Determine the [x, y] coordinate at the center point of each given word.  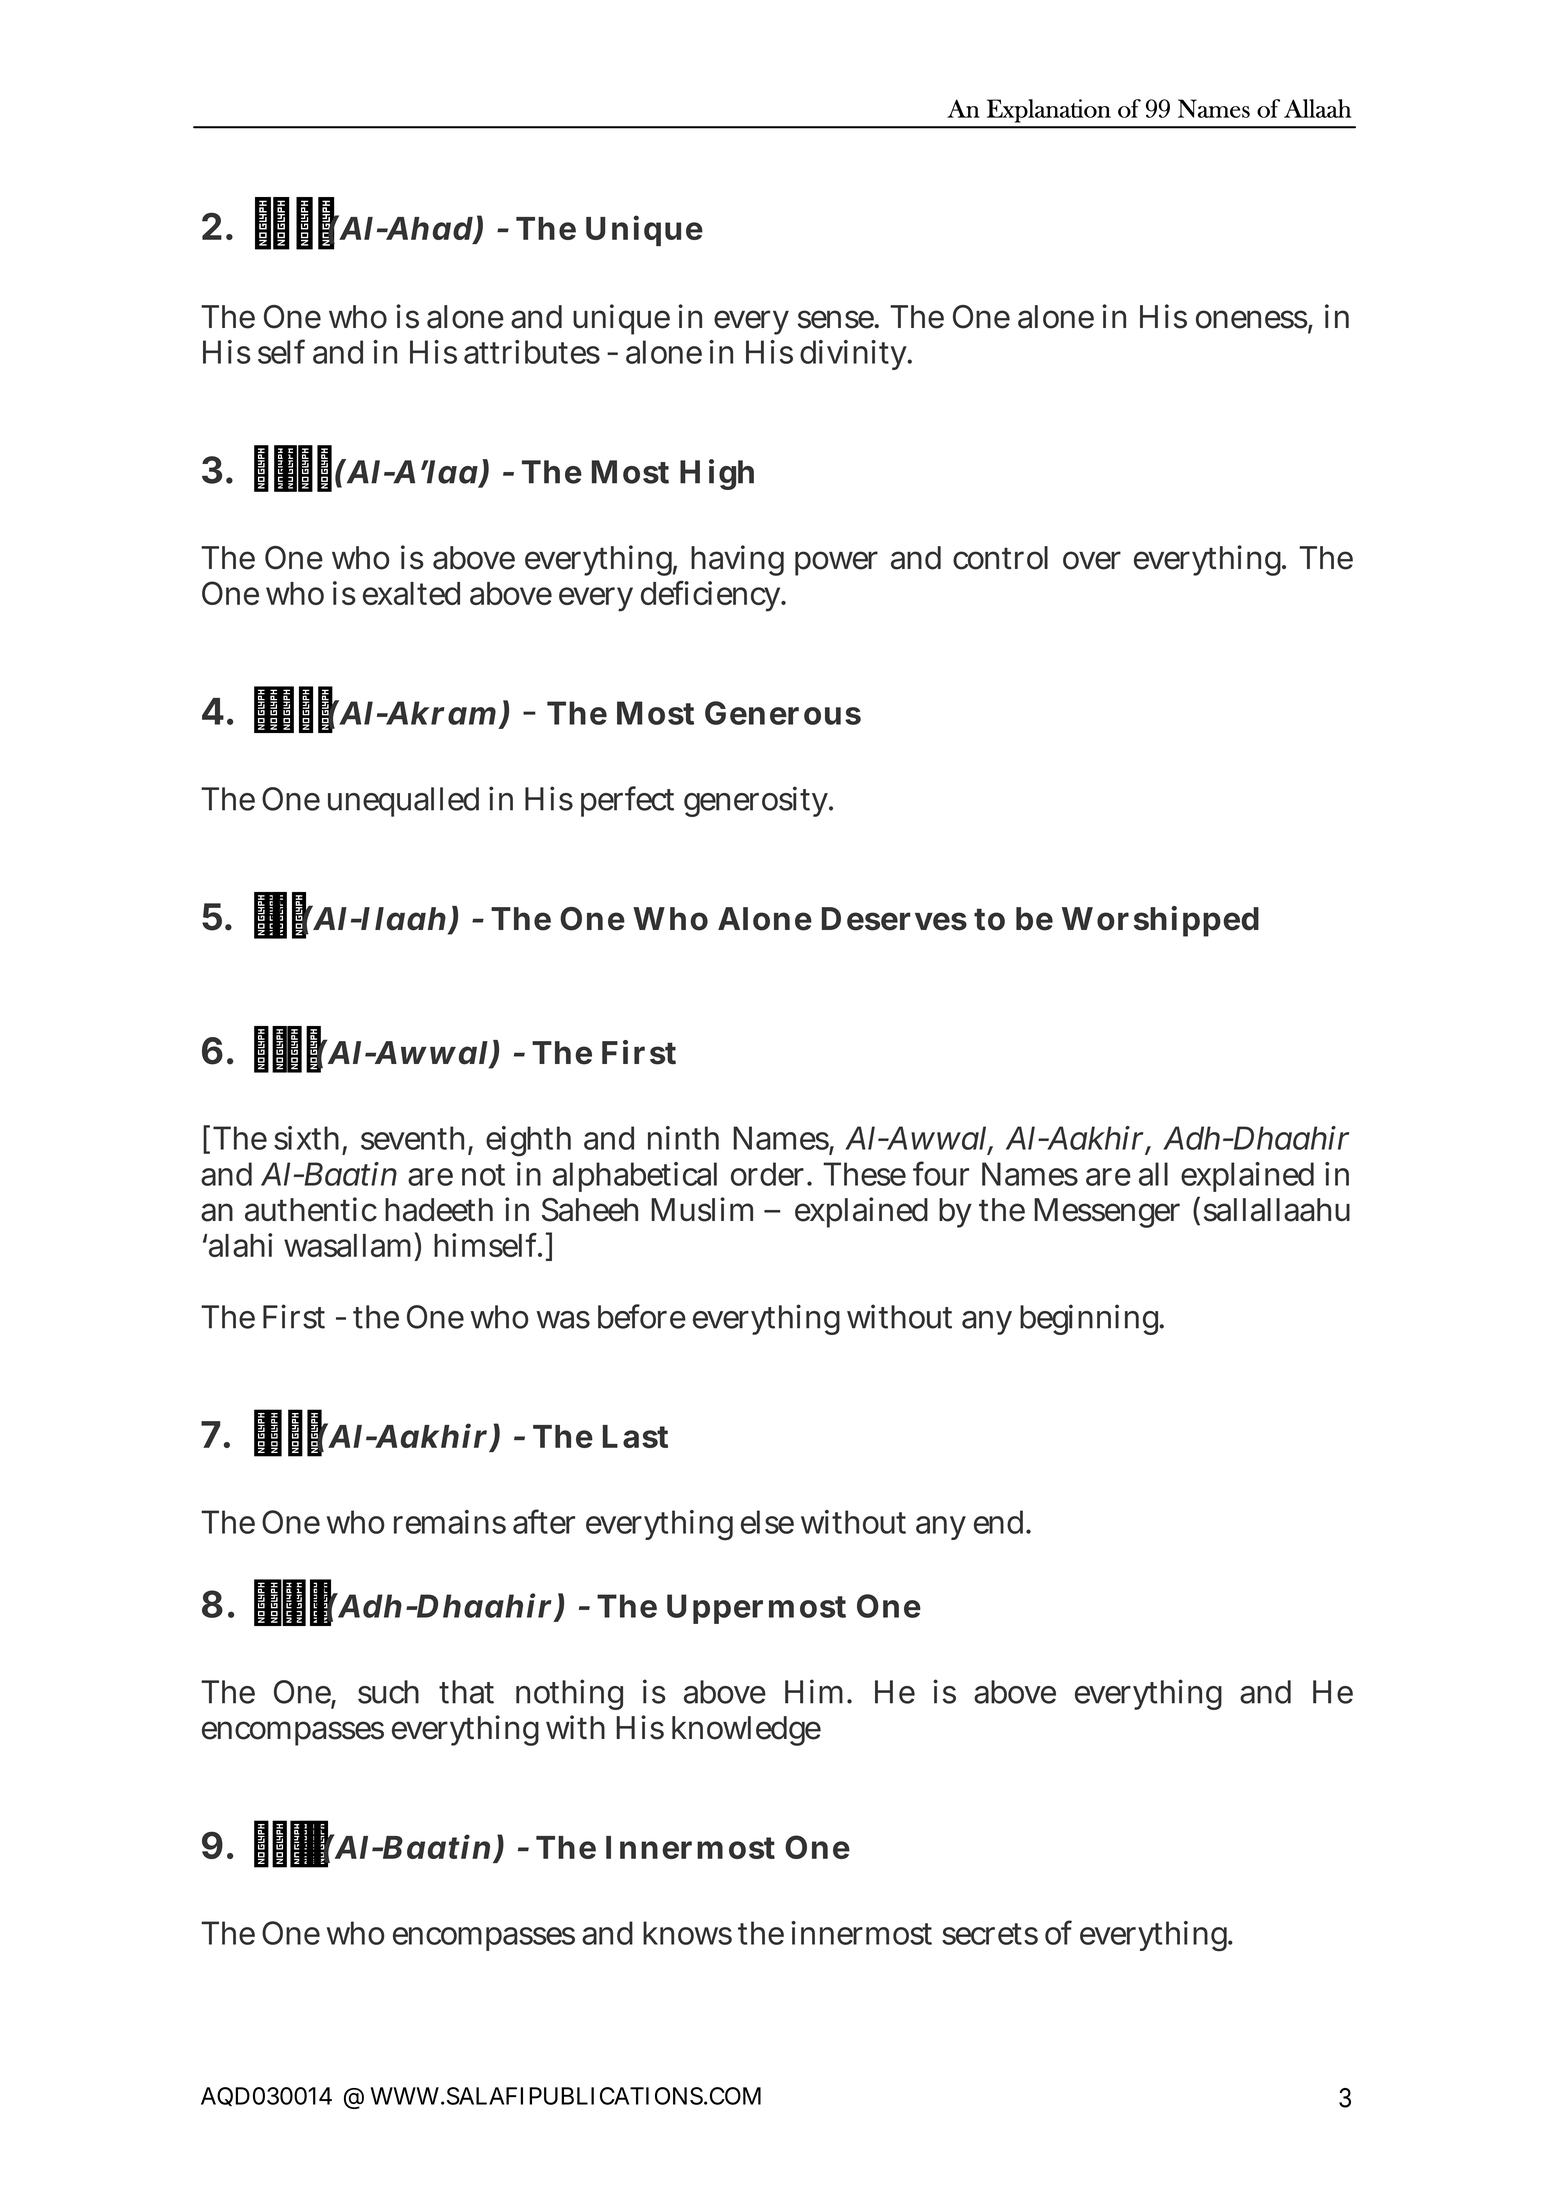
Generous [783, 713]
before [642, 1316]
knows [687, 1933]
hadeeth [439, 1210]
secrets [990, 1934]
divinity [855, 355]
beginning [1091, 1319]
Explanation [1049, 111]
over [1092, 560]
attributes [532, 352]
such [388, 1692]
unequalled [403, 802]
